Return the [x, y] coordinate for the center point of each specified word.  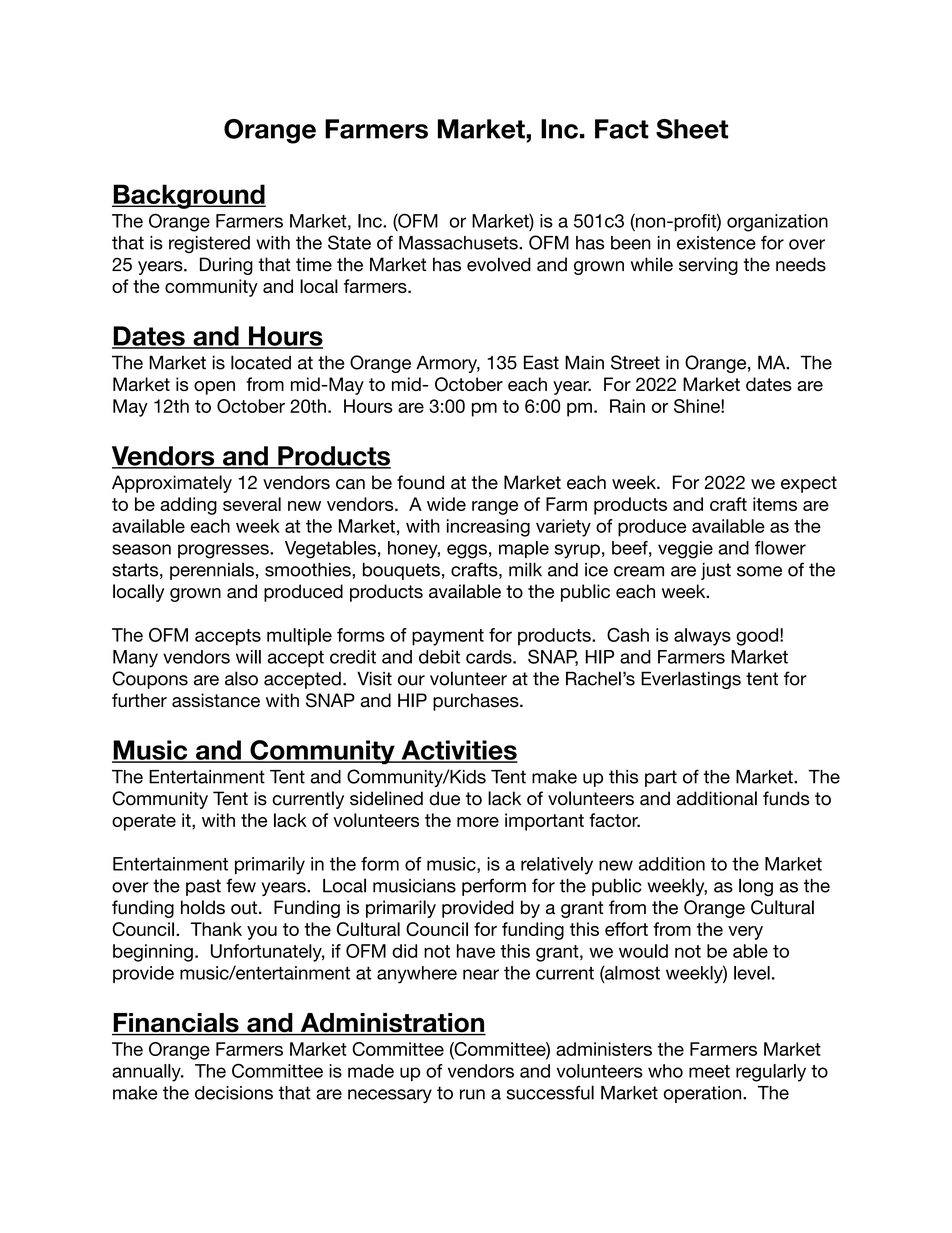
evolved [499, 264]
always [702, 637]
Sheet [692, 129]
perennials [212, 571]
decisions [234, 1093]
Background [189, 196]
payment [448, 637]
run [472, 1094]
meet [709, 1071]
